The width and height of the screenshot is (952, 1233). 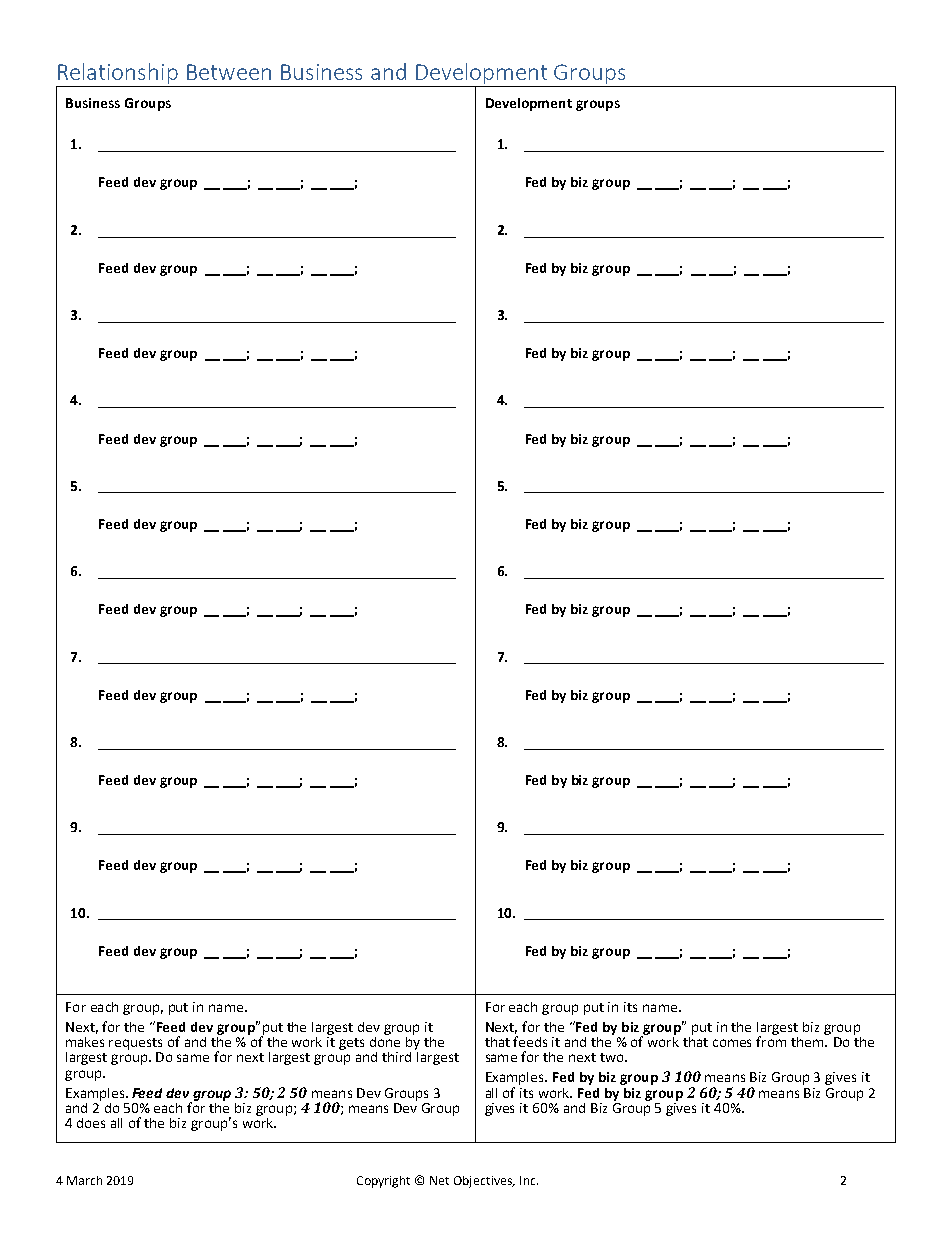 What do you see at coordinates (229, 72) in the screenshot?
I see `Between` at bounding box center [229, 72].
